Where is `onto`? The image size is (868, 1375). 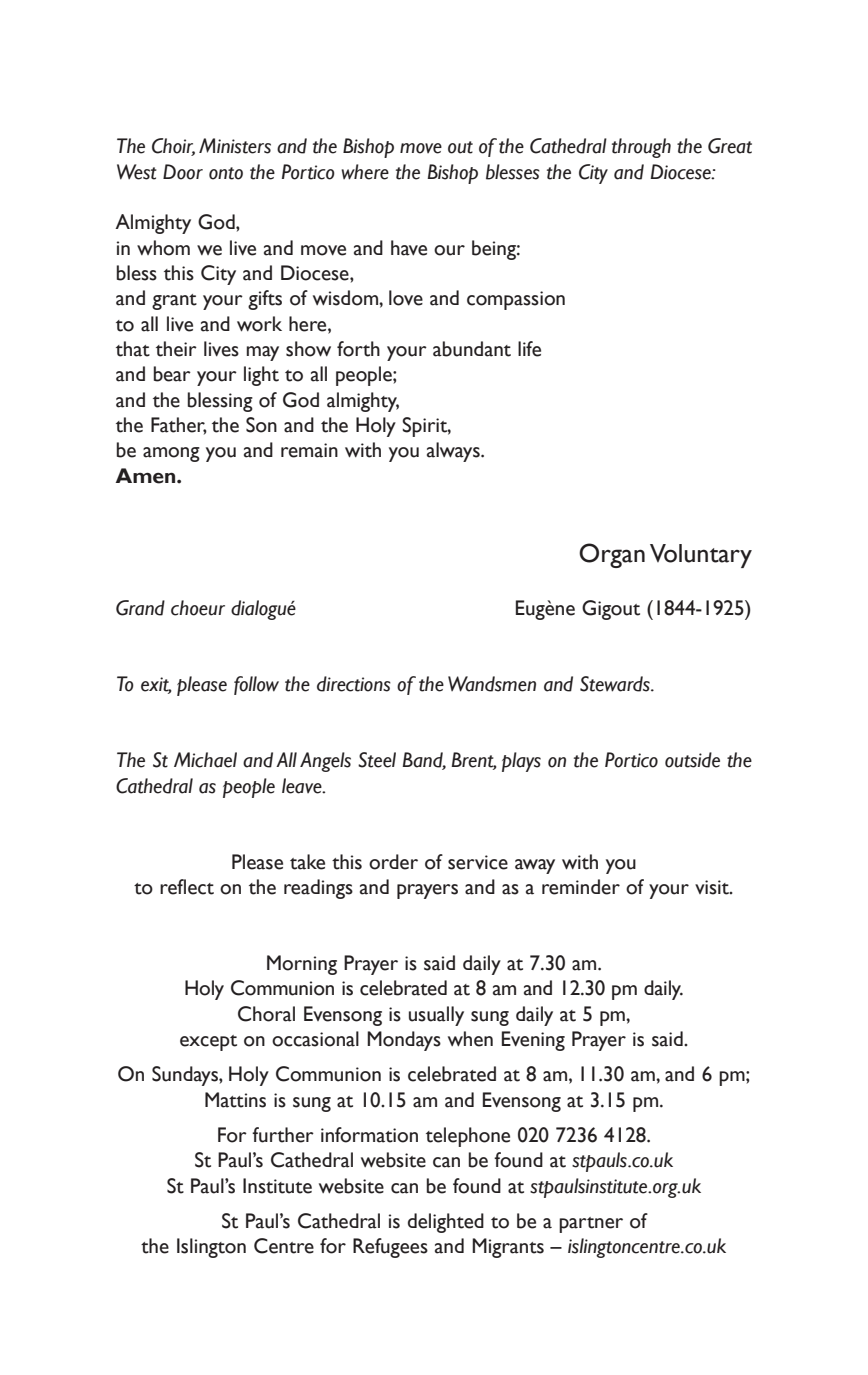 onto is located at coordinates (226, 173).
